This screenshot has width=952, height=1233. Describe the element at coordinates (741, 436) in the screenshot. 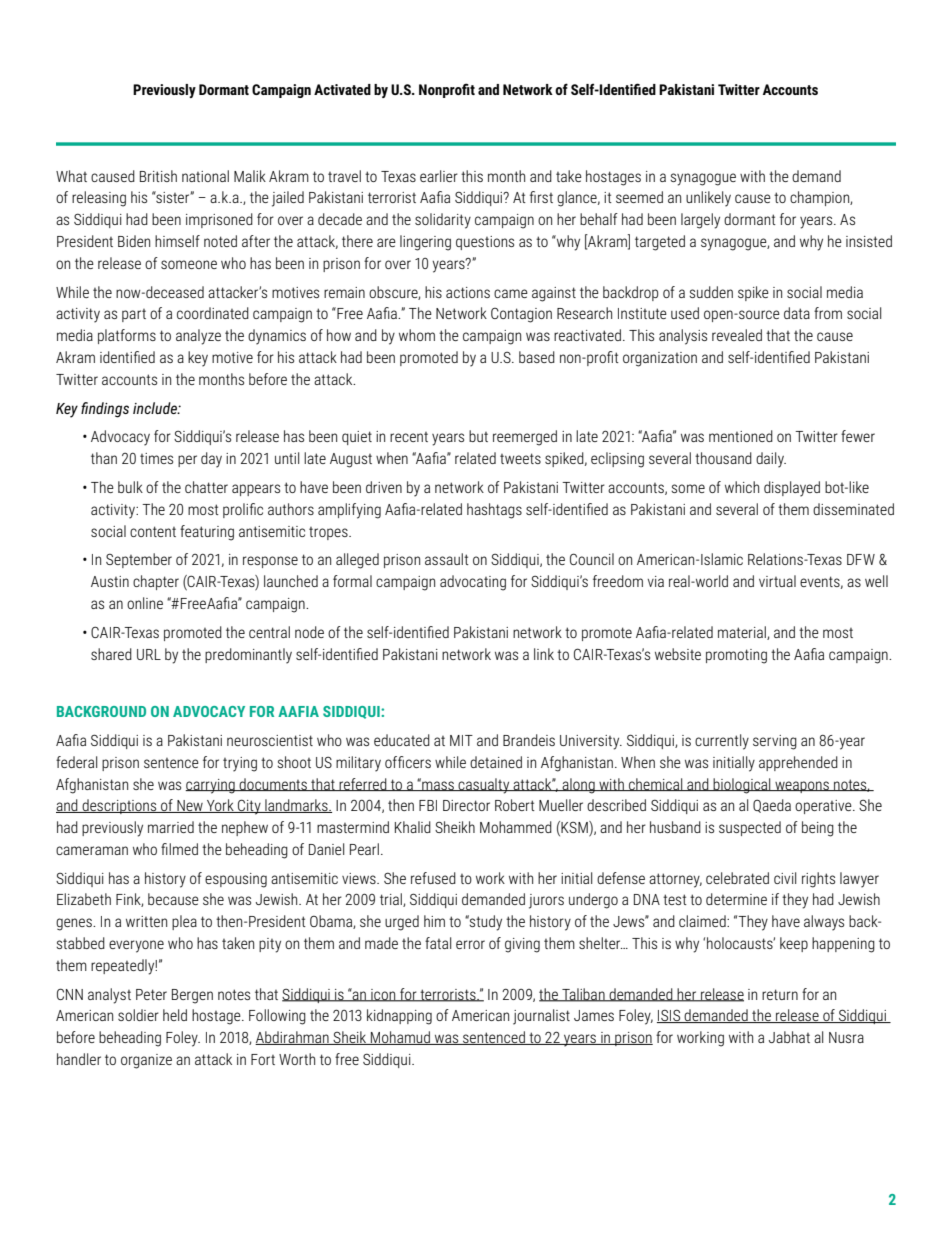

I see `mentioned` at that location.
